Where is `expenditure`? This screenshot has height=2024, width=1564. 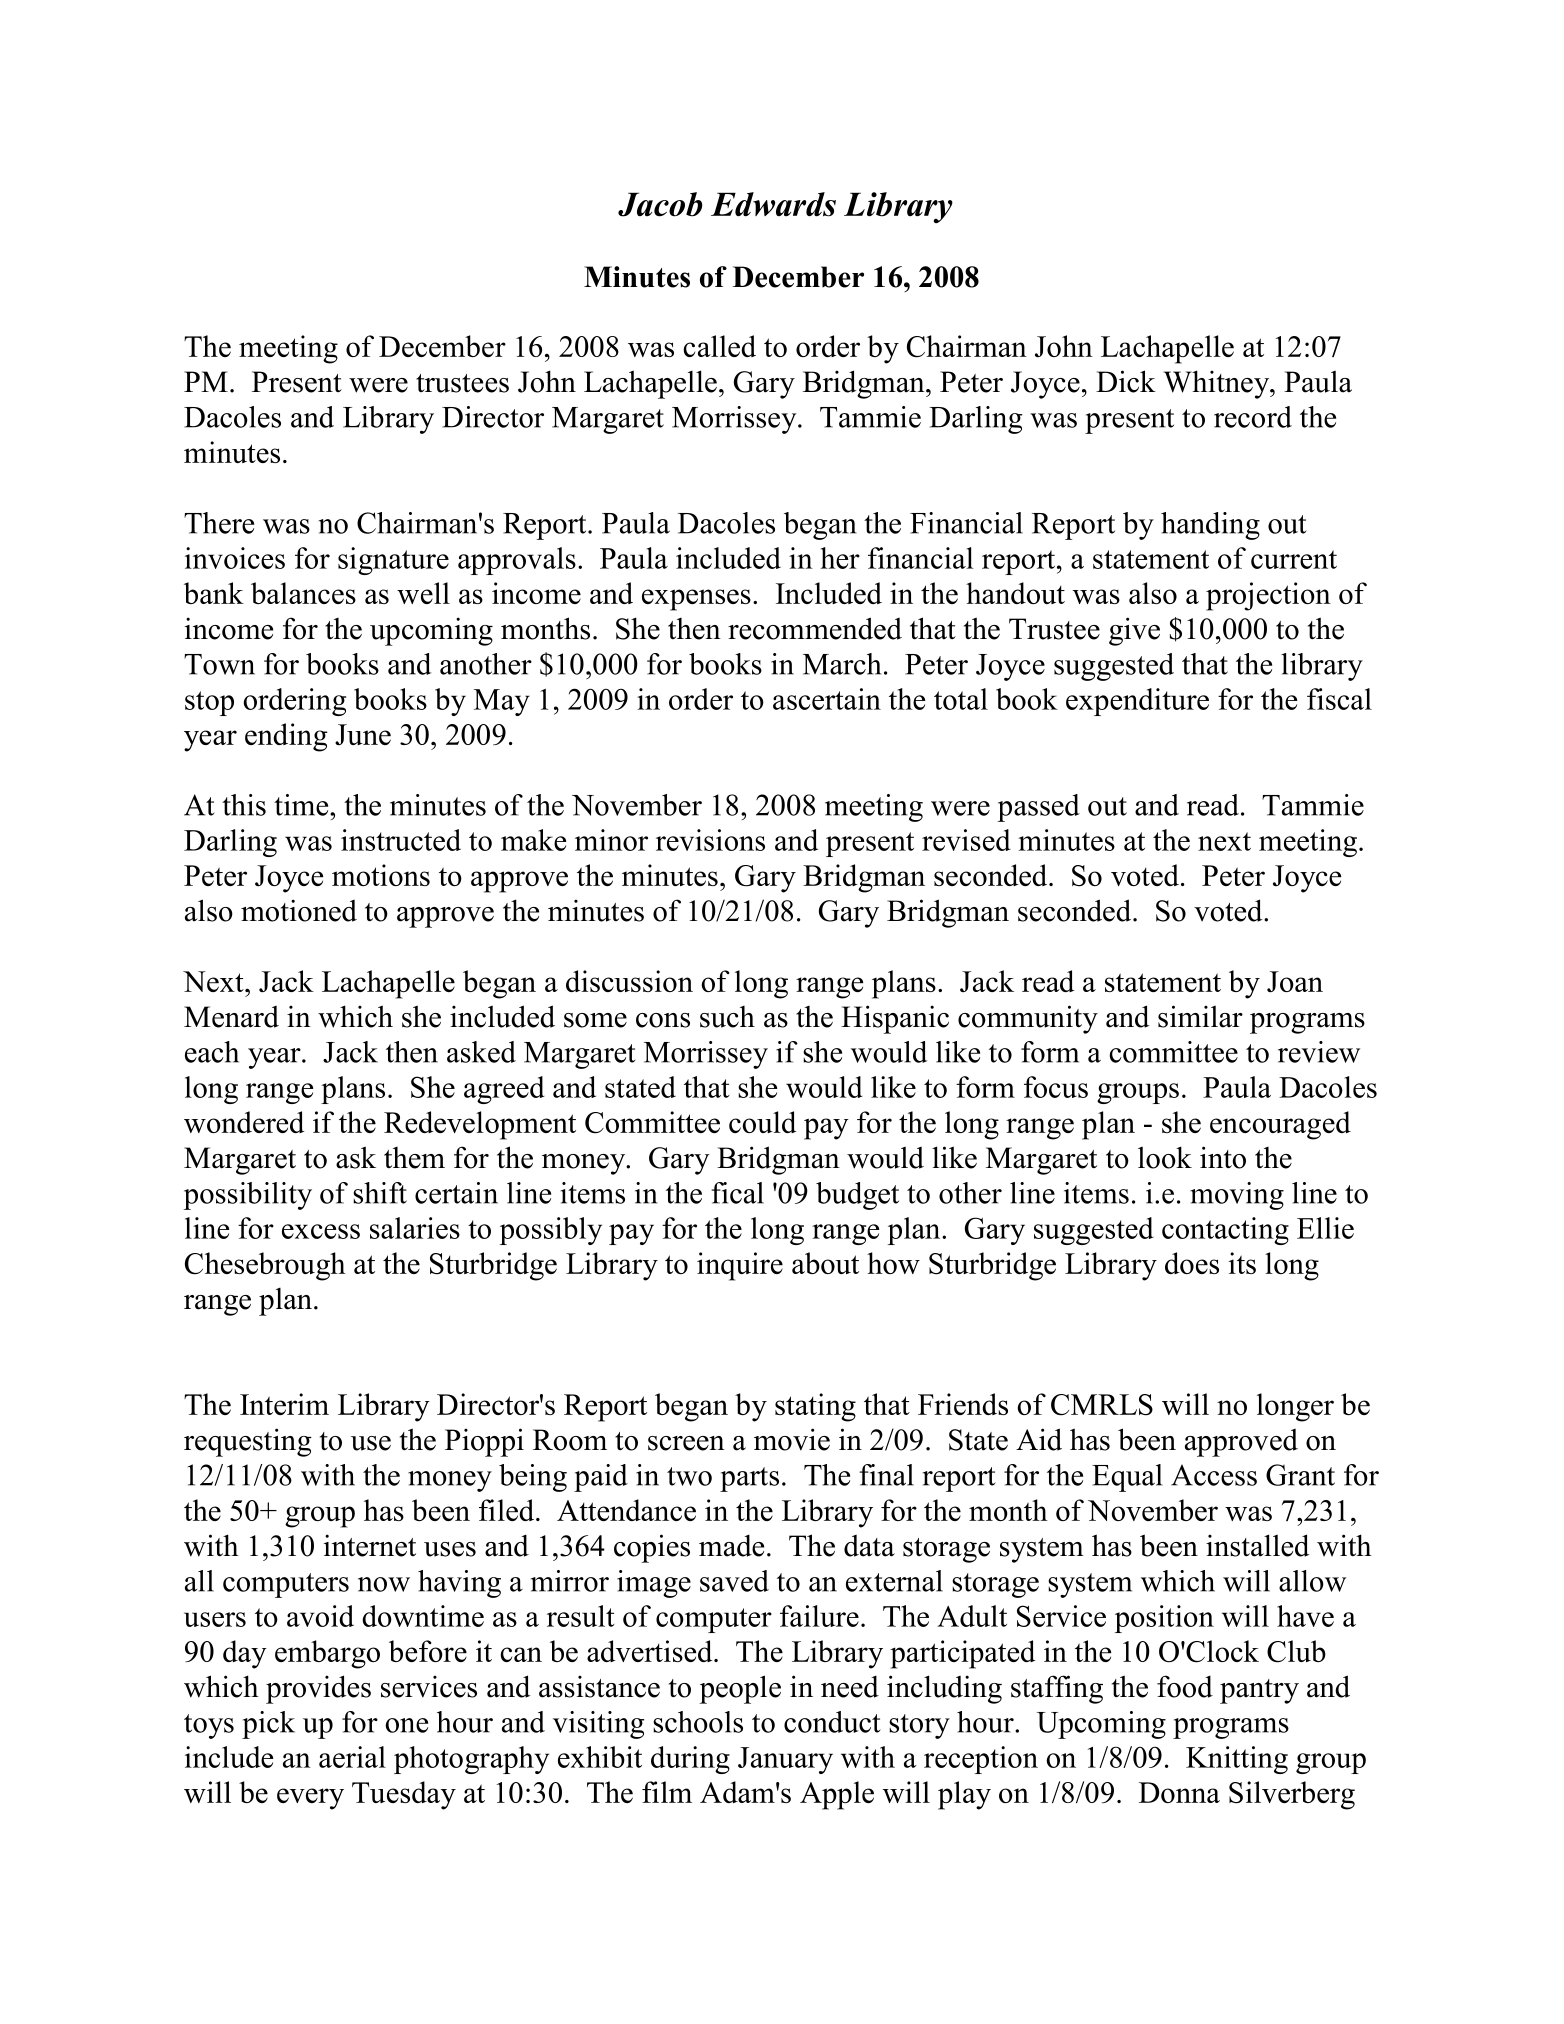
expenditure is located at coordinates (1137, 702).
